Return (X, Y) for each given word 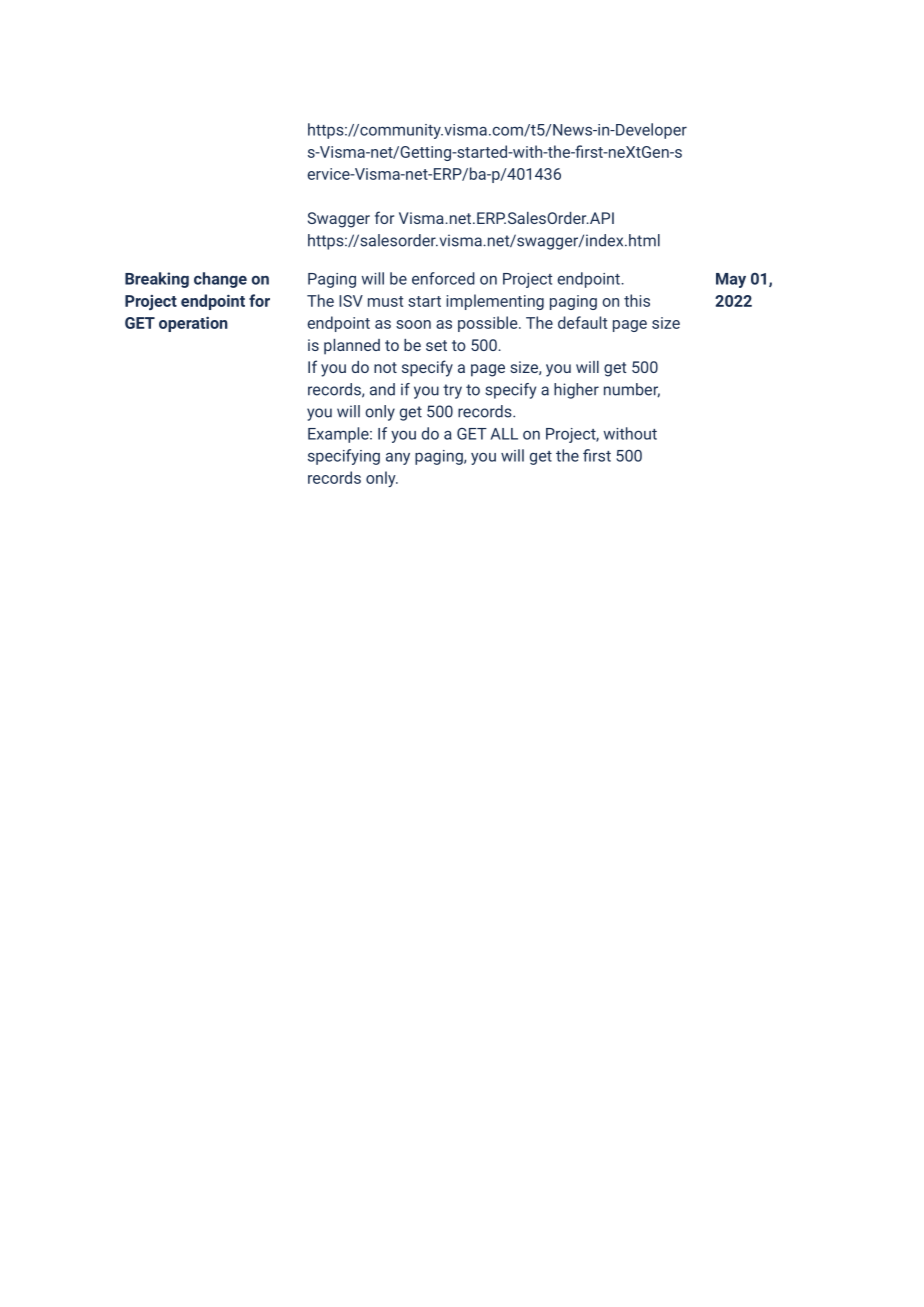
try (452, 391)
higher (576, 391)
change (220, 280)
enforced (443, 278)
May (731, 280)
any (398, 459)
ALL (504, 434)
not (385, 367)
